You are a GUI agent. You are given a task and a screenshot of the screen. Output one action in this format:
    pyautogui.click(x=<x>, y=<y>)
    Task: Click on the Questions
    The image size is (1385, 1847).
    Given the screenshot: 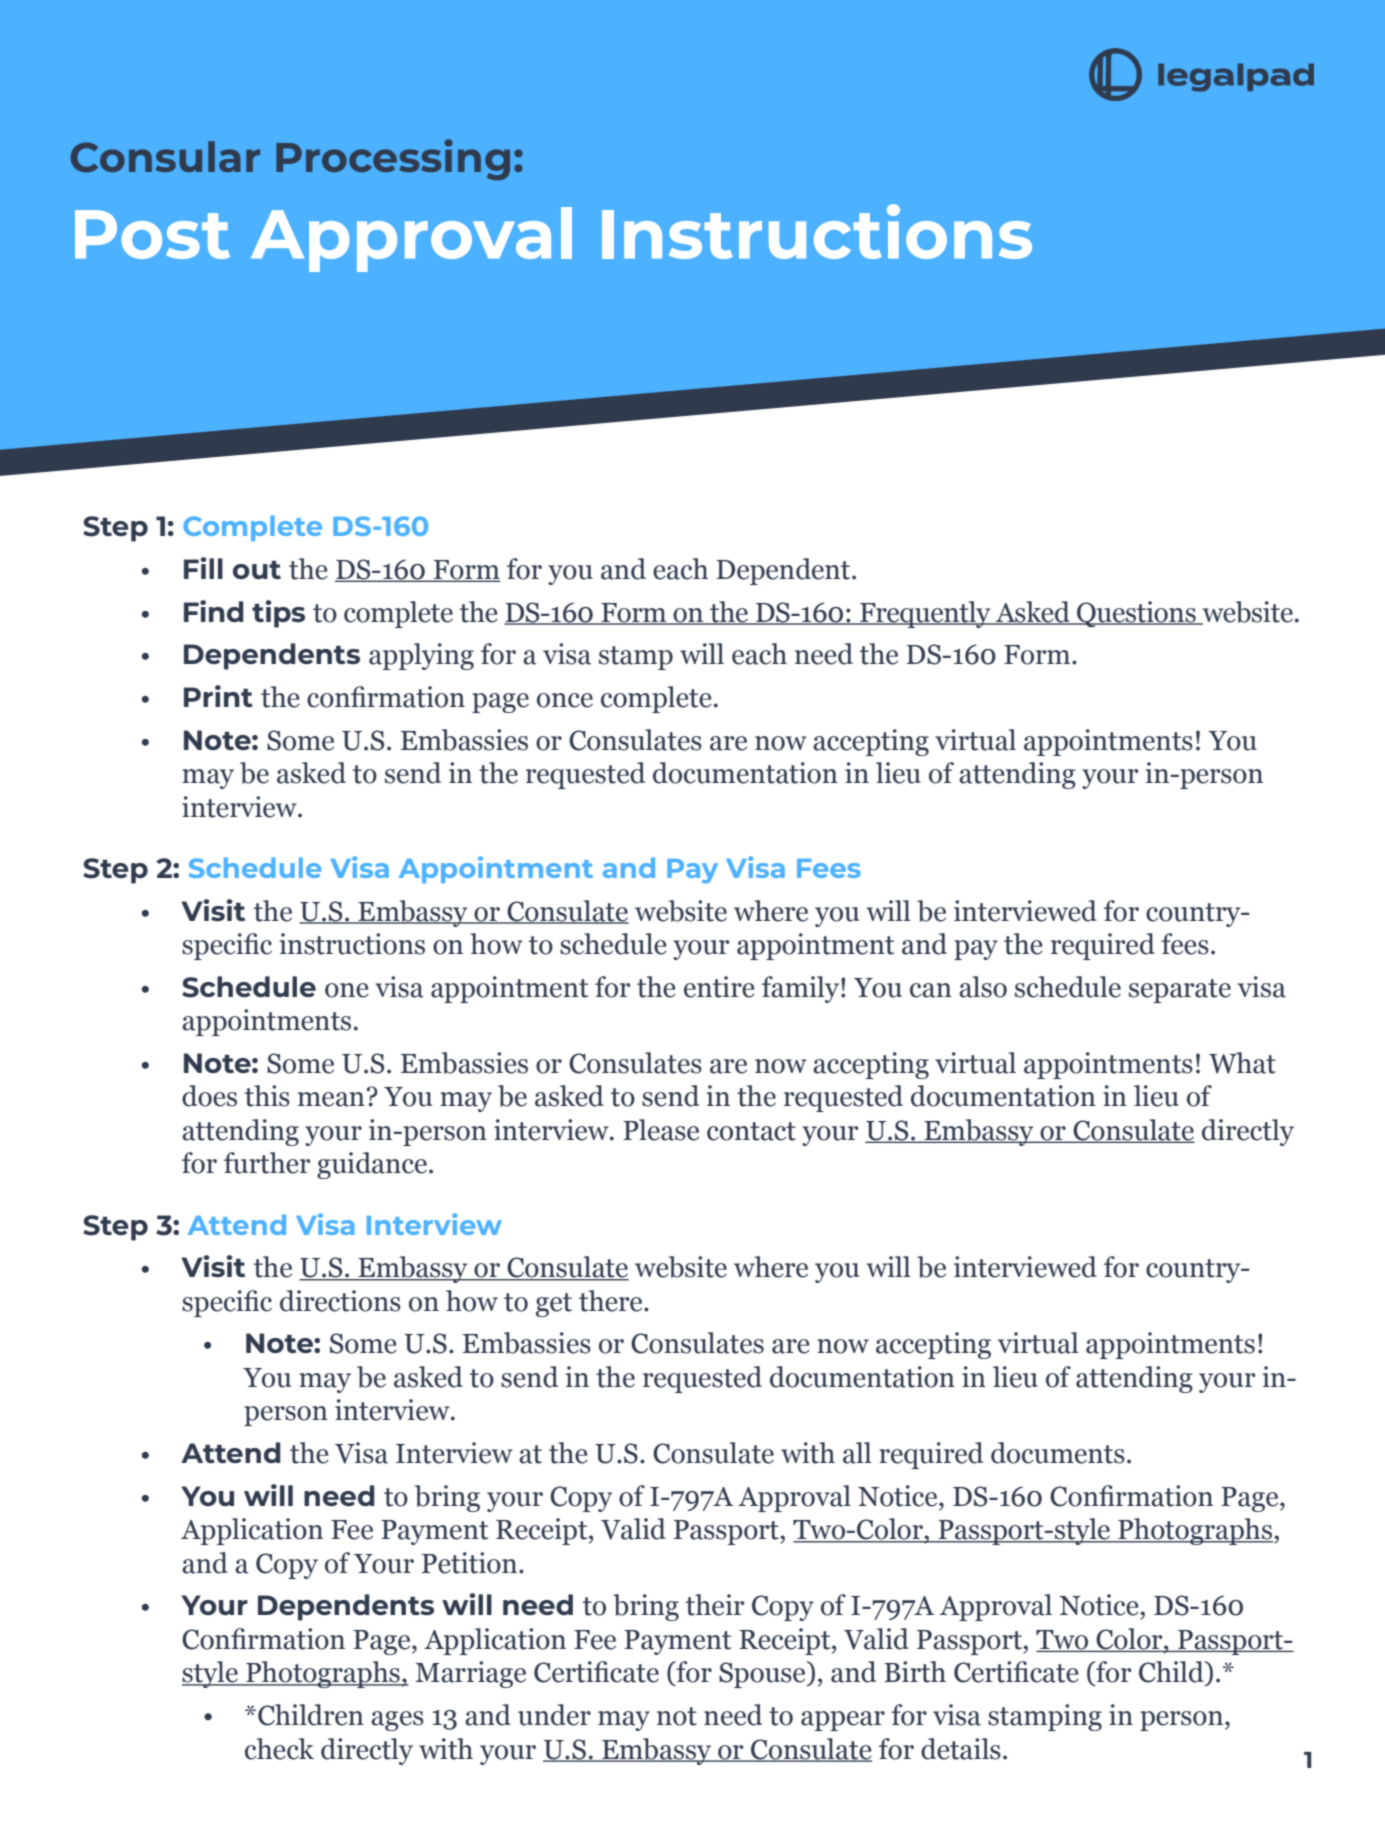 What is the action you would take?
    pyautogui.click(x=1136, y=614)
